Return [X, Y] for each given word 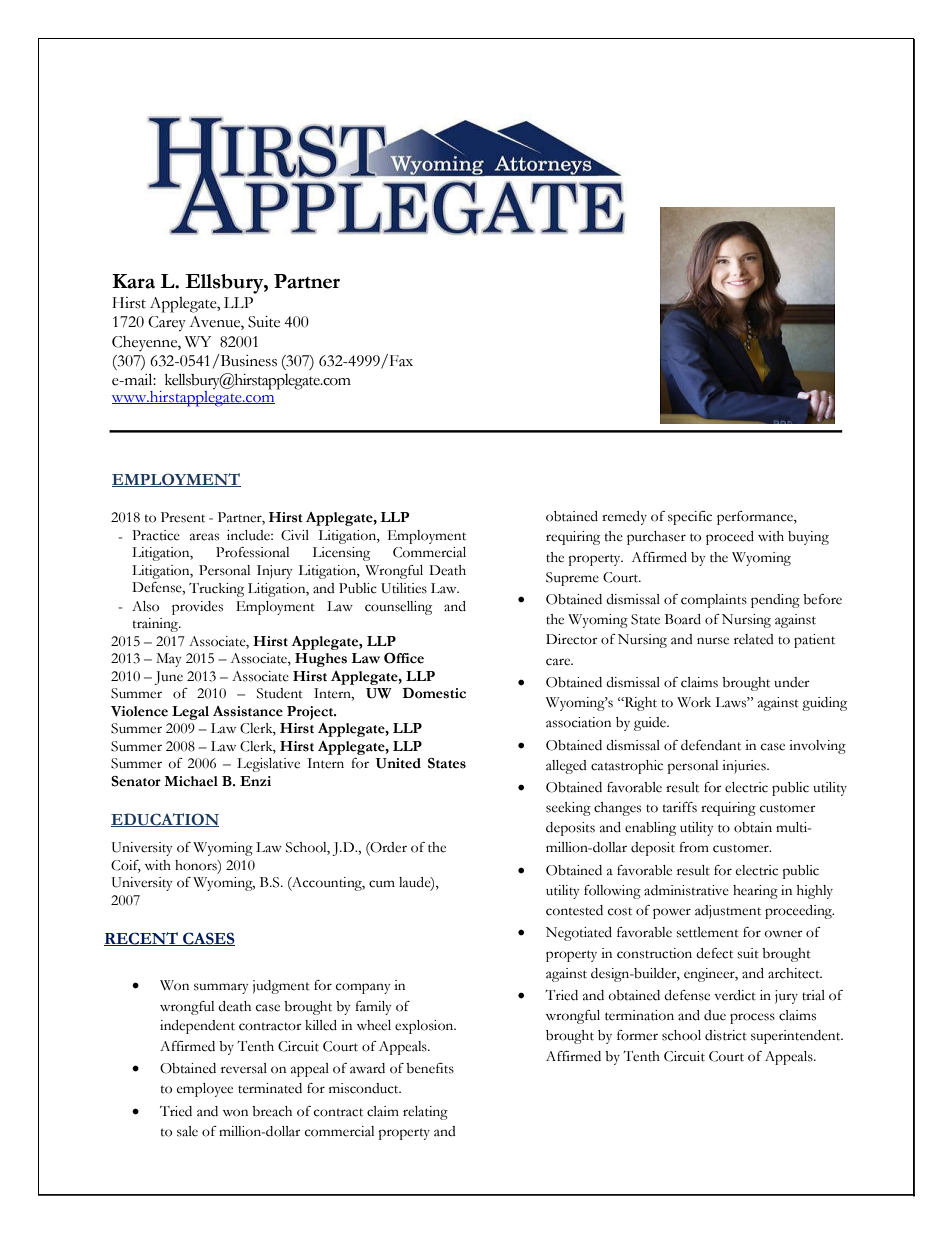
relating [425, 1113]
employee [205, 1090]
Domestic [434, 693]
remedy [624, 518]
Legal [190, 713]
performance [756, 518]
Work [694, 702]
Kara [133, 281]
